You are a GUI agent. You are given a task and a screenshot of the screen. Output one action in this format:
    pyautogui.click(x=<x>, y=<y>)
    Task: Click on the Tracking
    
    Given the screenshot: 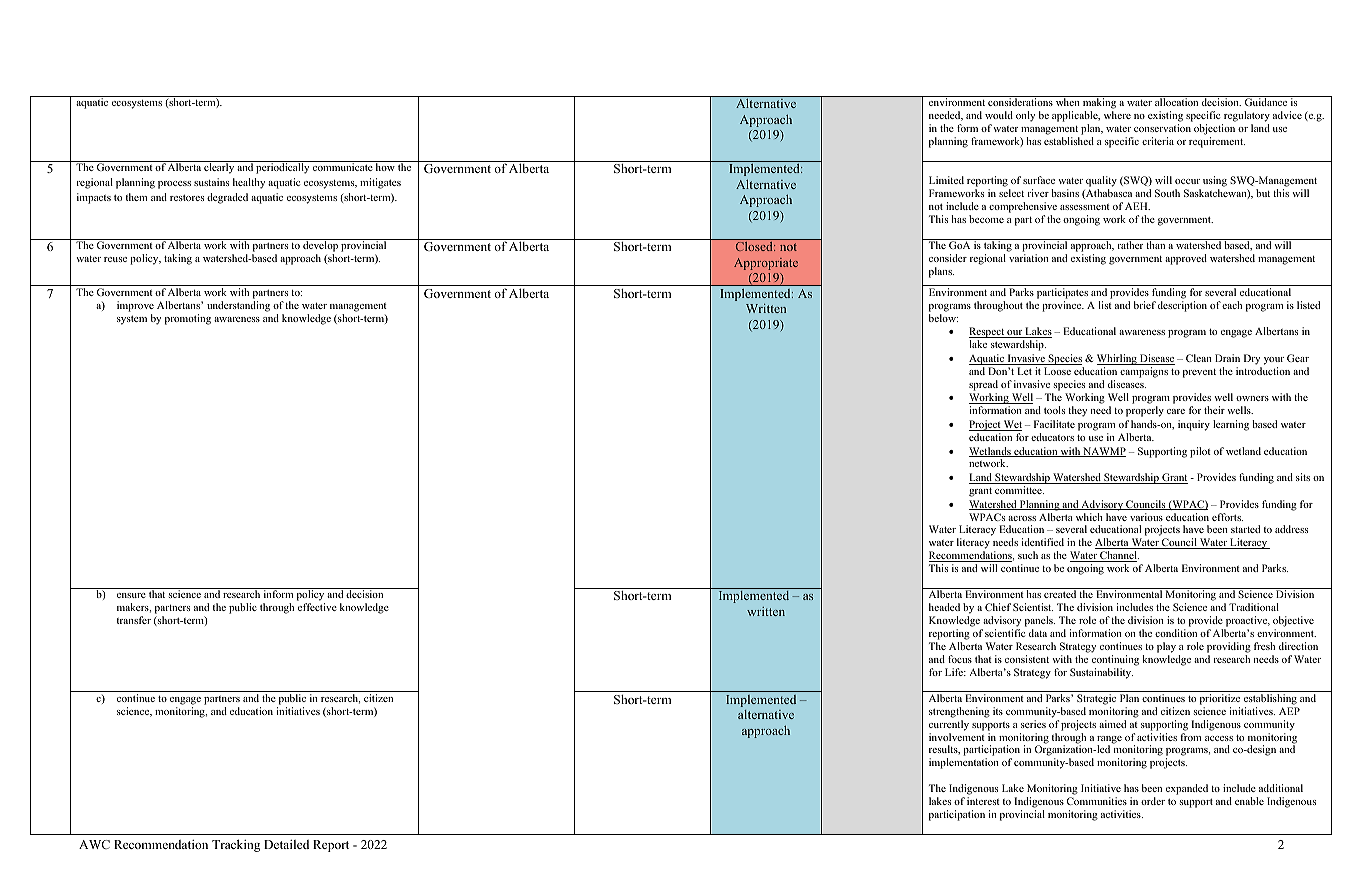 What is the action you would take?
    pyautogui.click(x=236, y=845)
